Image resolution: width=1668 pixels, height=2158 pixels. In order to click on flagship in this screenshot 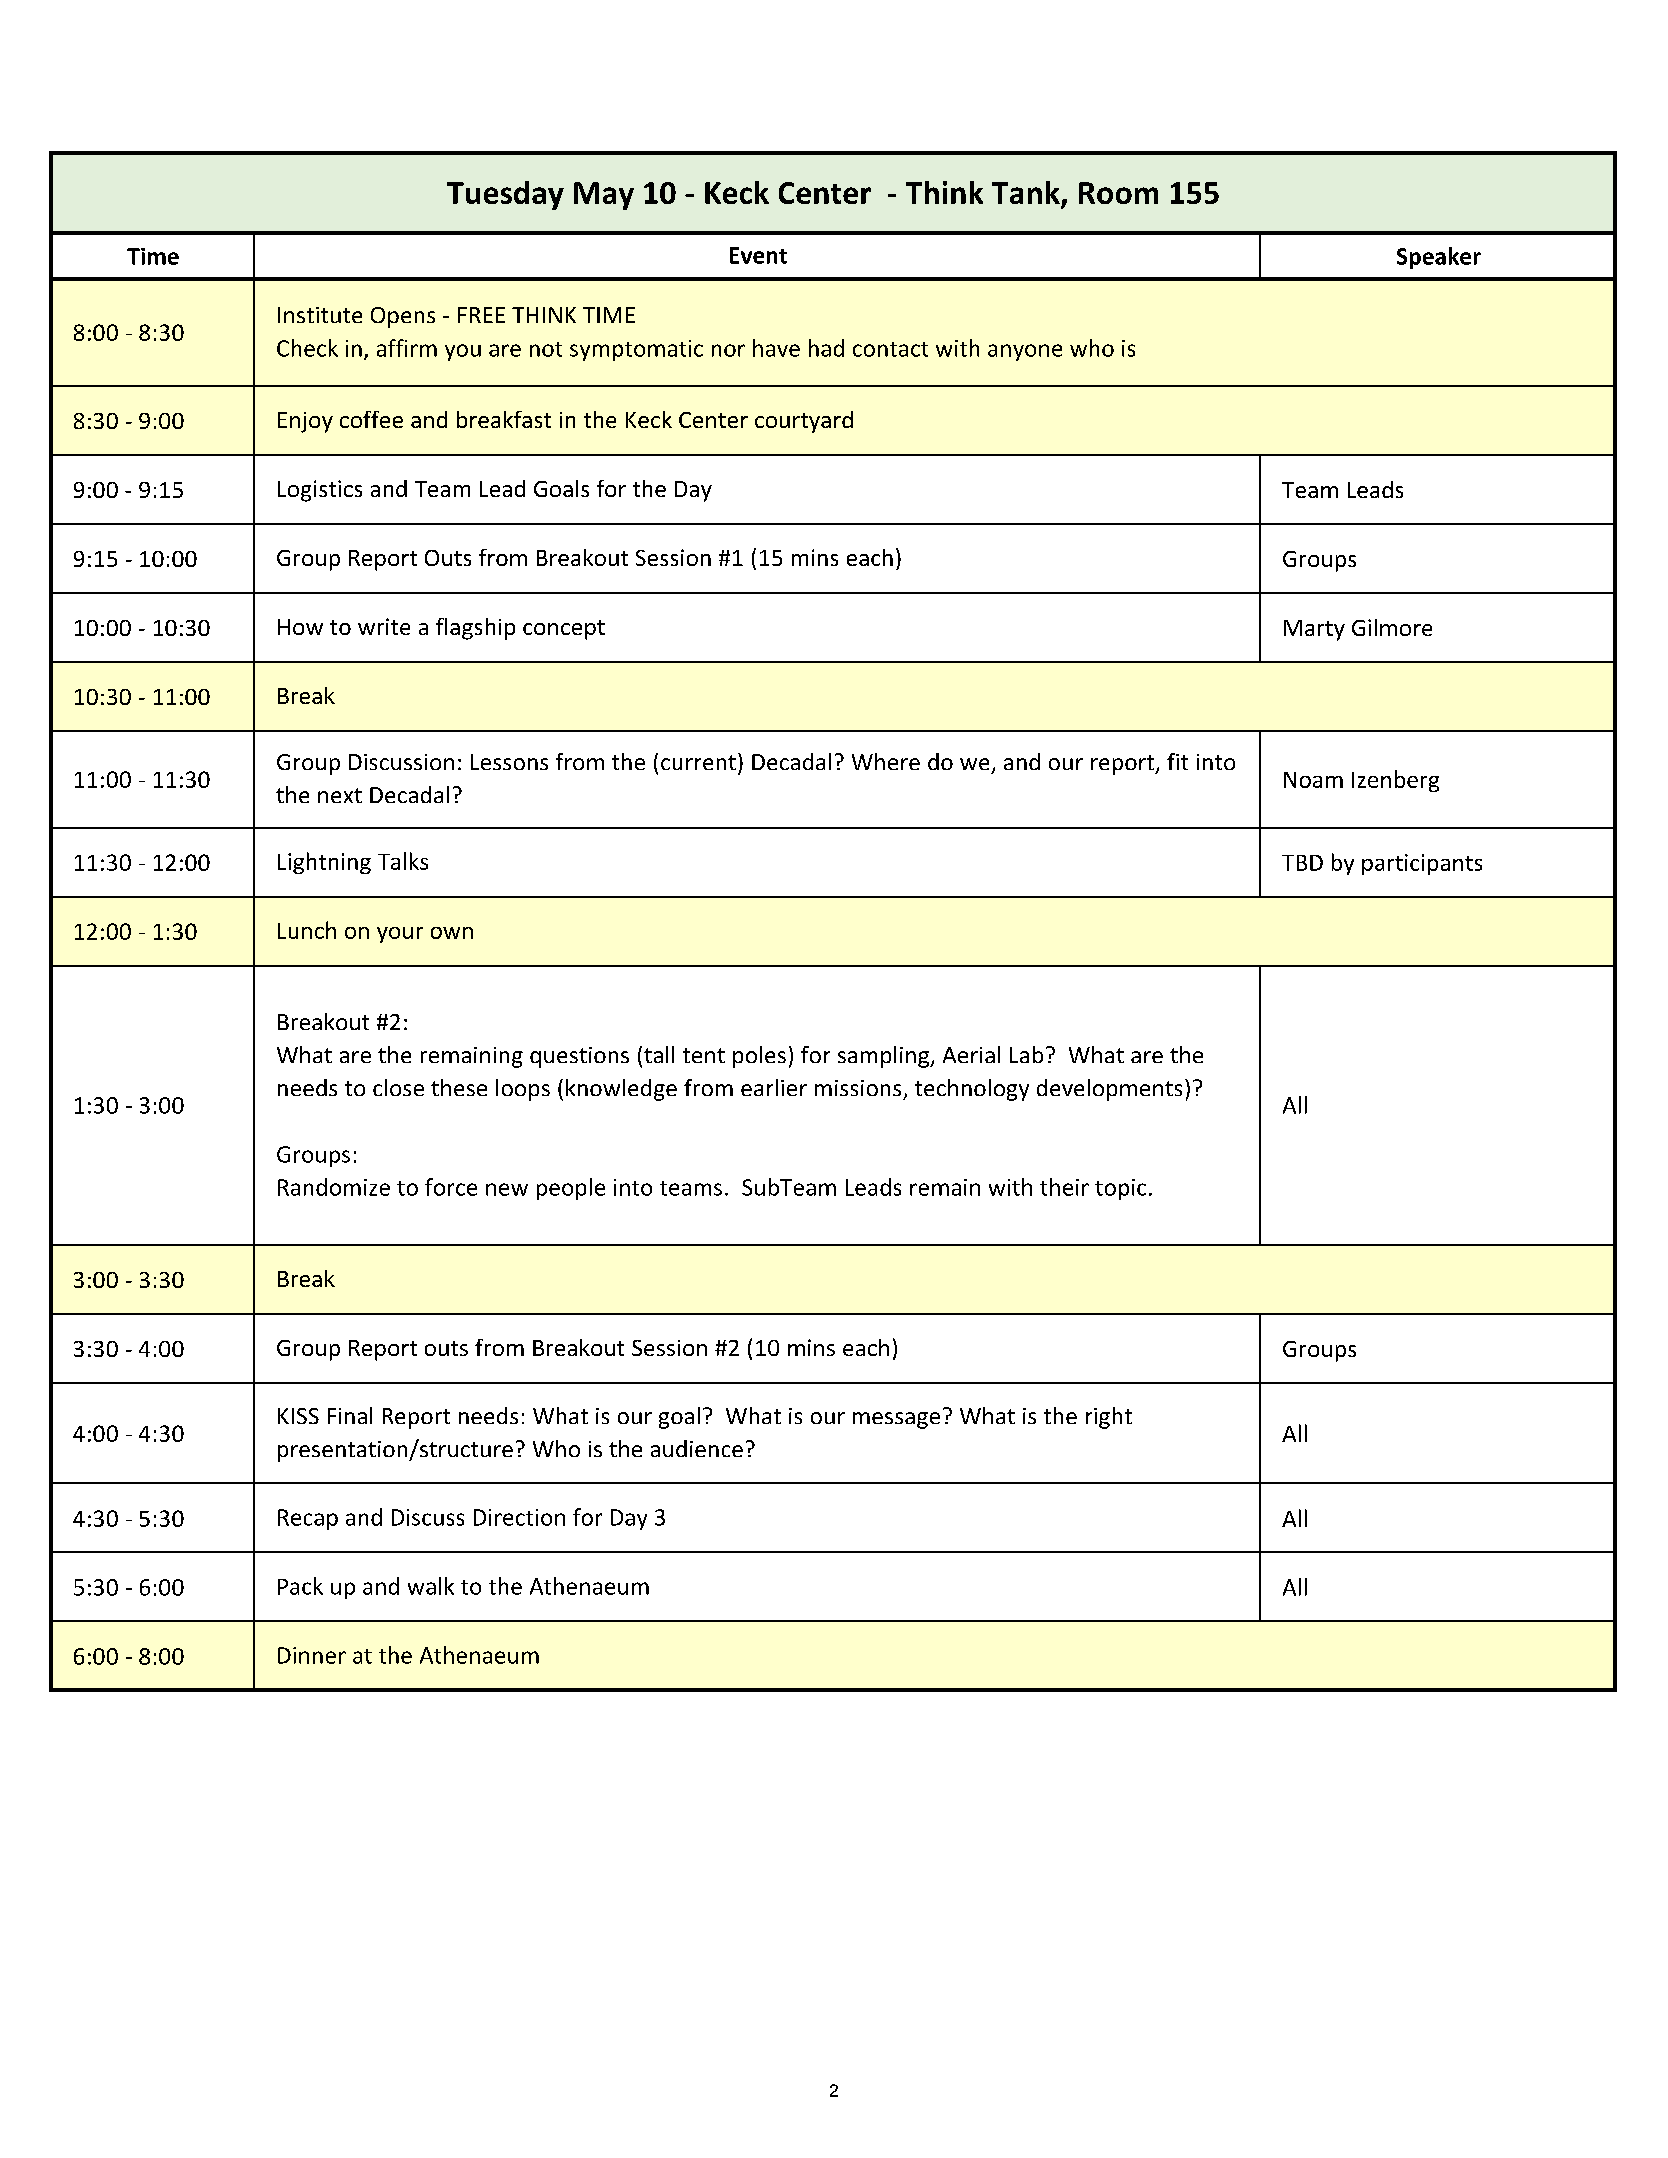, I will do `click(475, 629)`.
